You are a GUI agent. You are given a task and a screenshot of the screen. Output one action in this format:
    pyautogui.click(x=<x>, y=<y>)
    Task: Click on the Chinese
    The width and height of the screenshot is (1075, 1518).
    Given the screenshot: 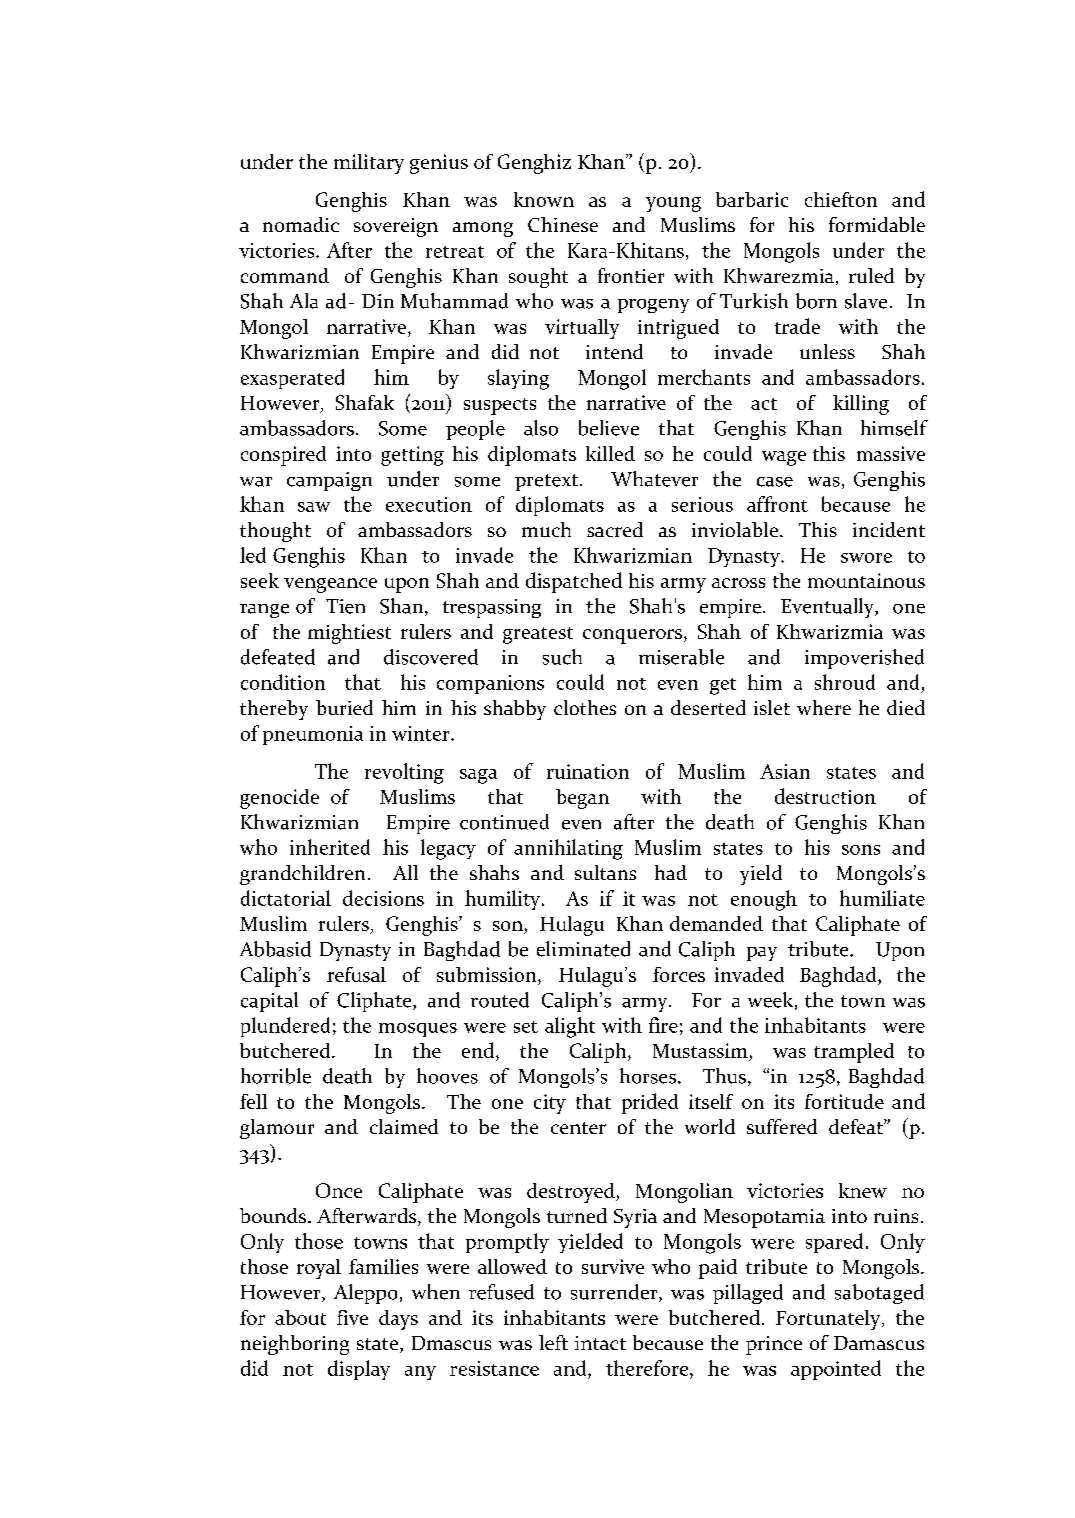 What is the action you would take?
    pyautogui.click(x=563, y=224)
